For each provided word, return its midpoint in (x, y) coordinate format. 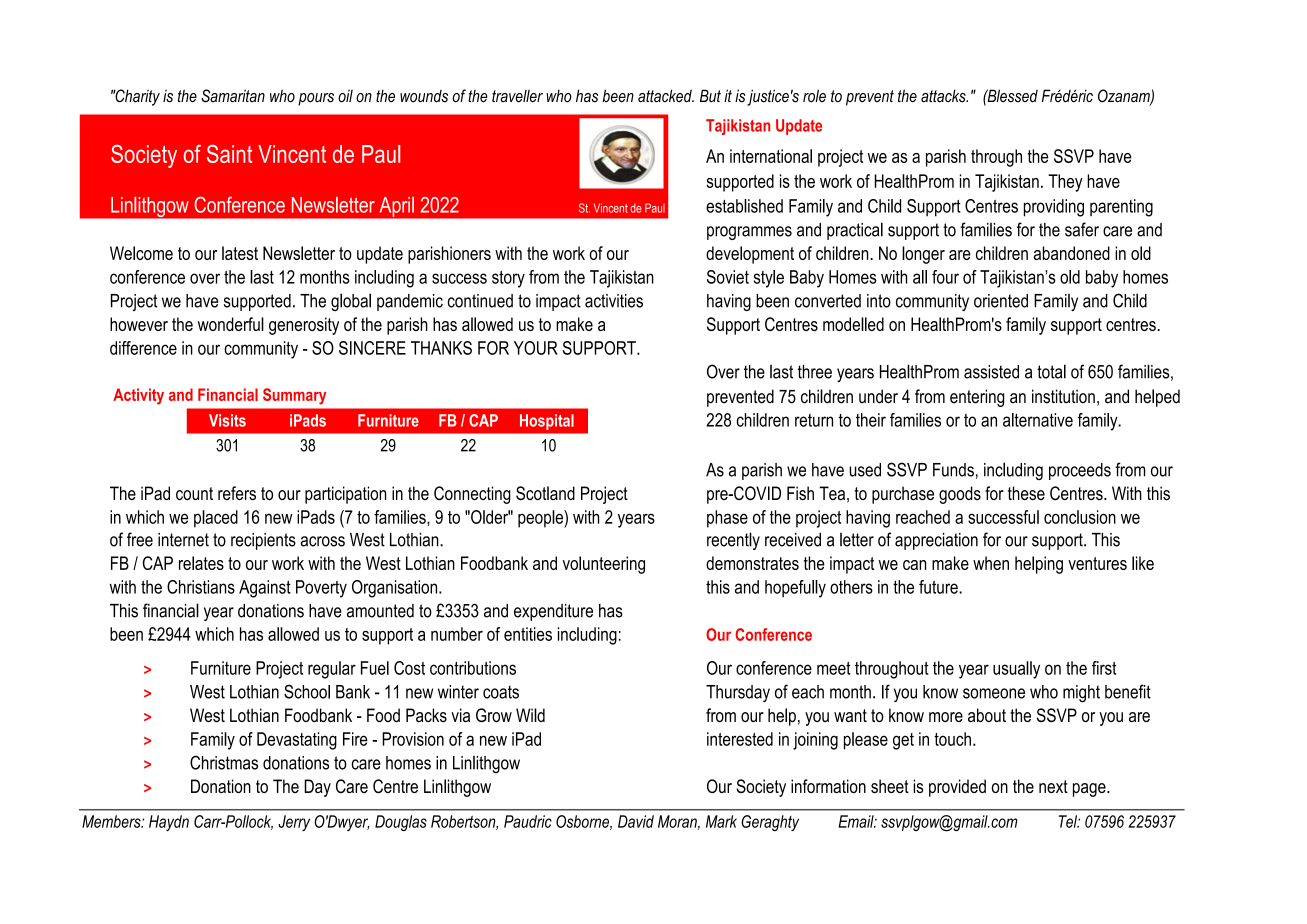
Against (265, 589)
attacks (944, 96)
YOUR (536, 348)
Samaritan (233, 96)
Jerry (294, 823)
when (991, 563)
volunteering (604, 565)
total (1051, 371)
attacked (666, 96)
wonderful (231, 324)
